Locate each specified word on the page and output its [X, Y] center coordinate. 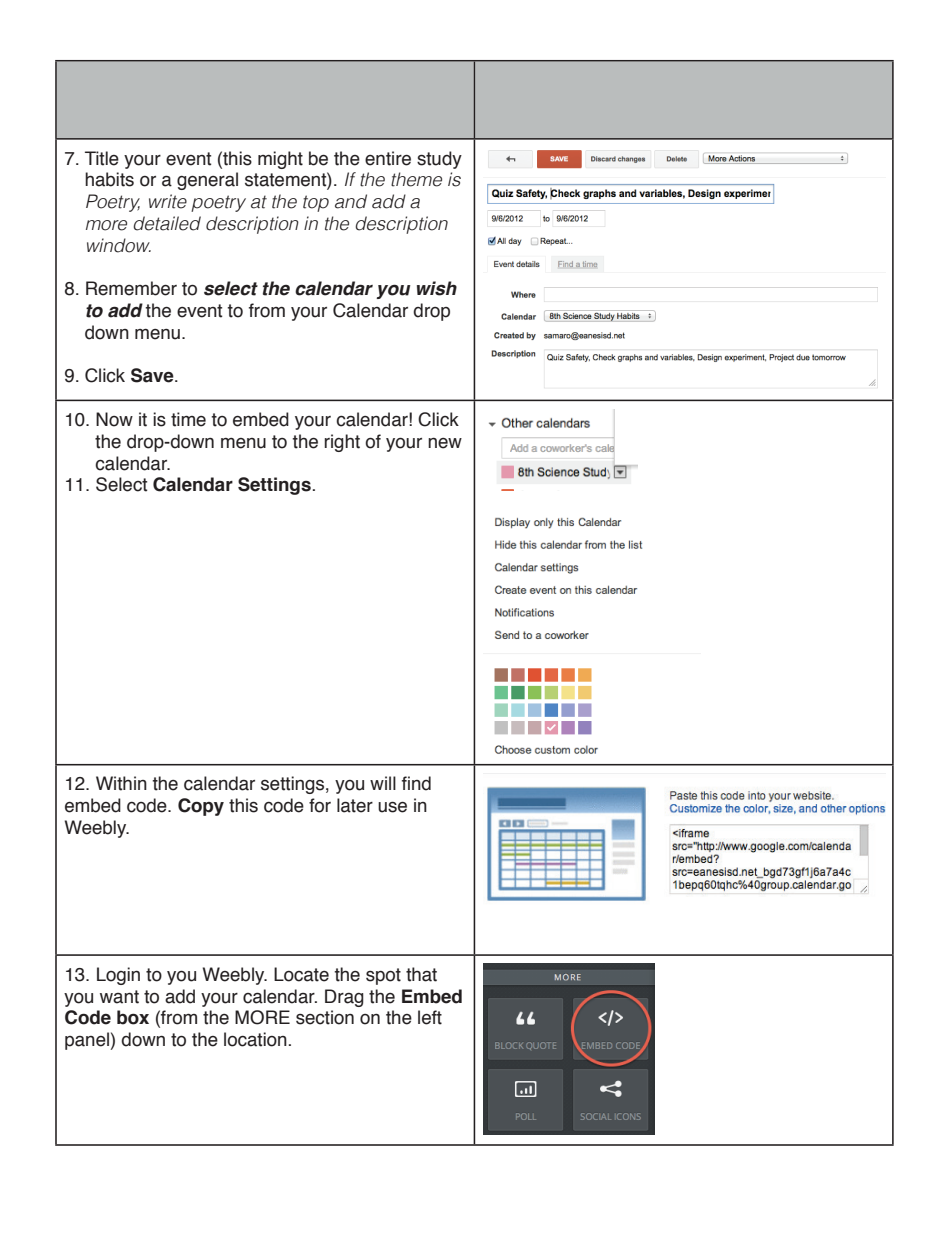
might [280, 160]
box [133, 1017]
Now [114, 419]
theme [416, 179]
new [445, 443]
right [342, 443]
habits [109, 179]
